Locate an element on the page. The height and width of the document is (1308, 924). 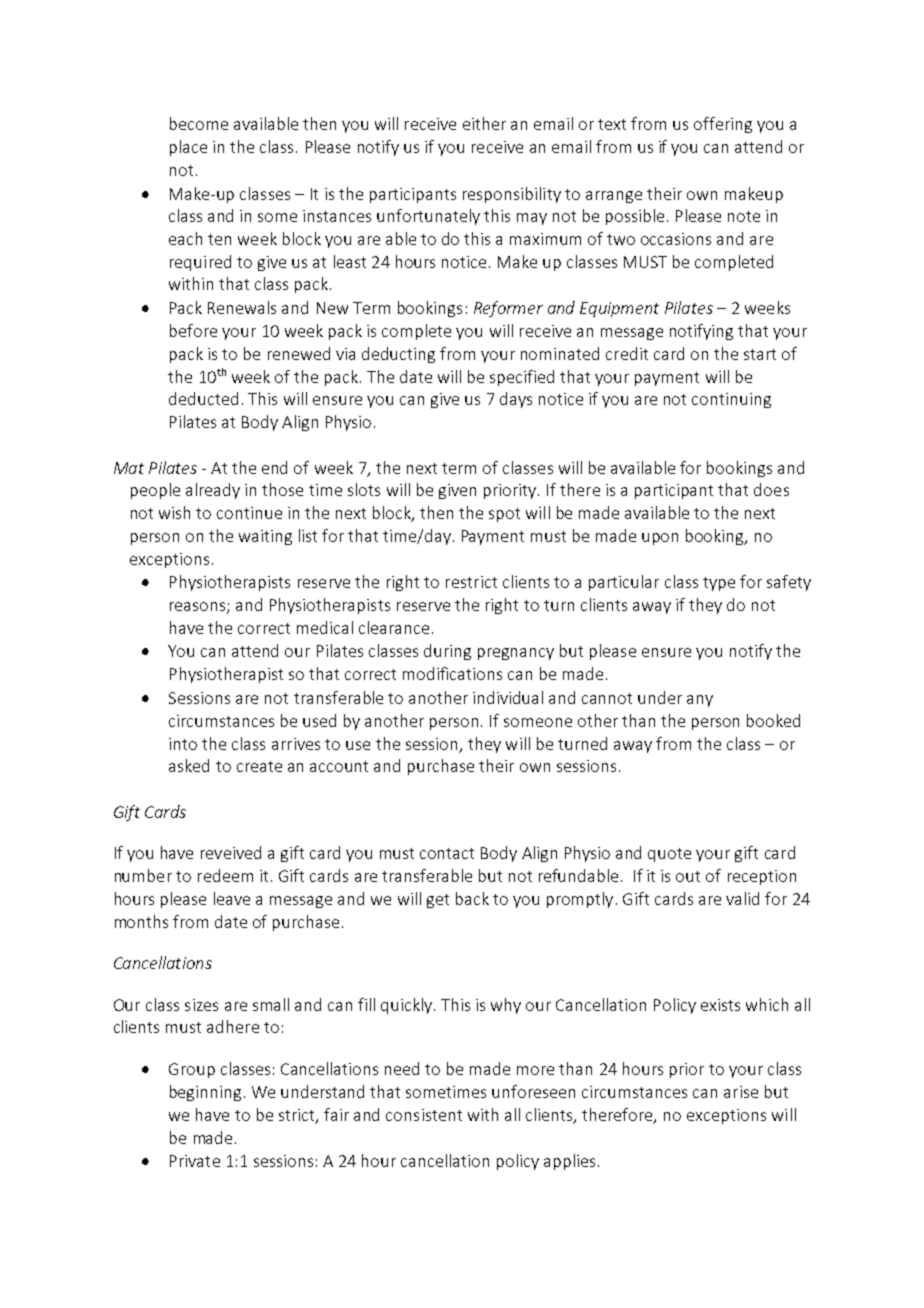
during is located at coordinates (447, 652).
